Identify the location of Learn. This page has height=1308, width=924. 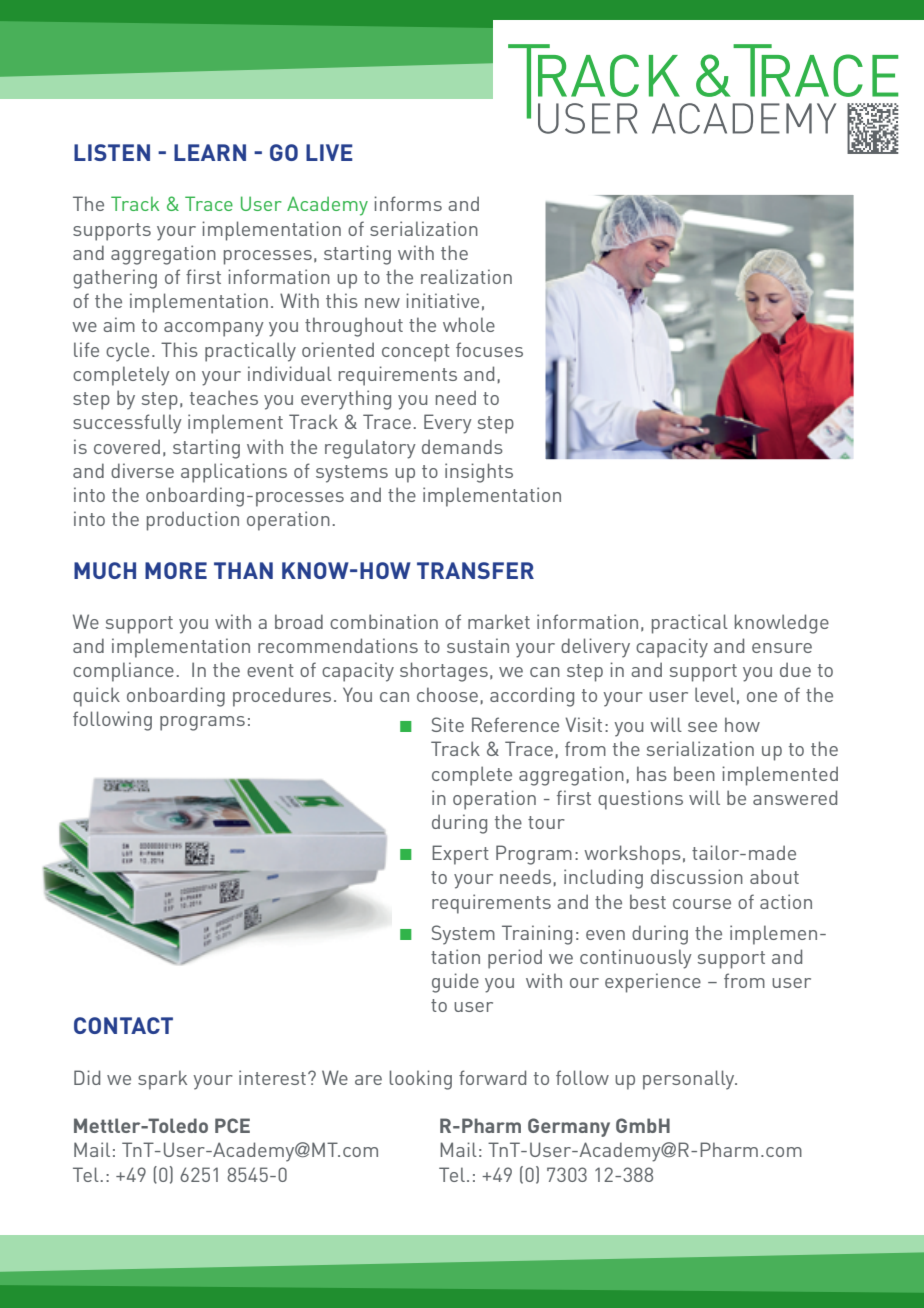
(210, 152).
